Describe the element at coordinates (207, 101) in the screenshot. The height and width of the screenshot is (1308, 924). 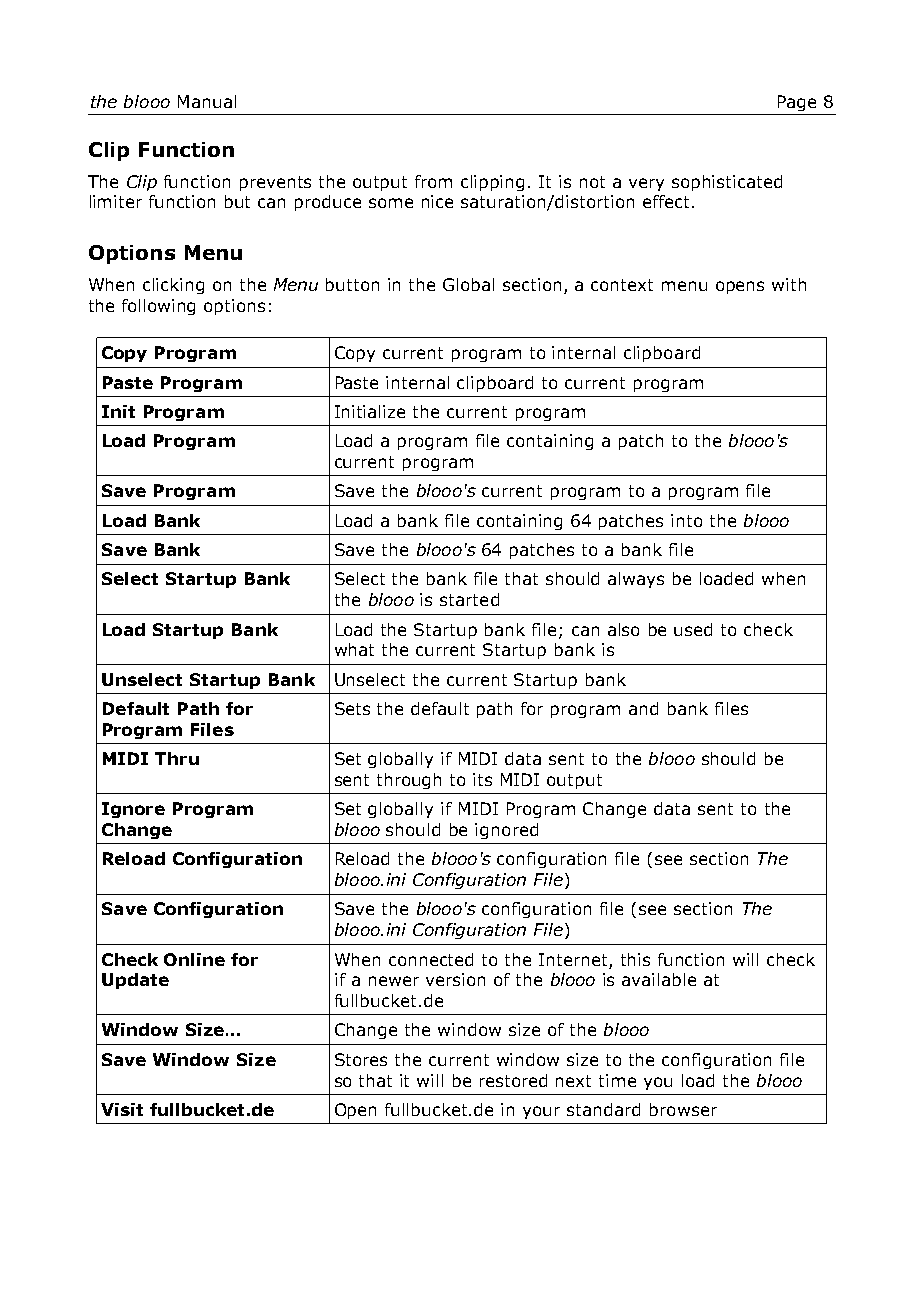
I see `Manual` at that location.
